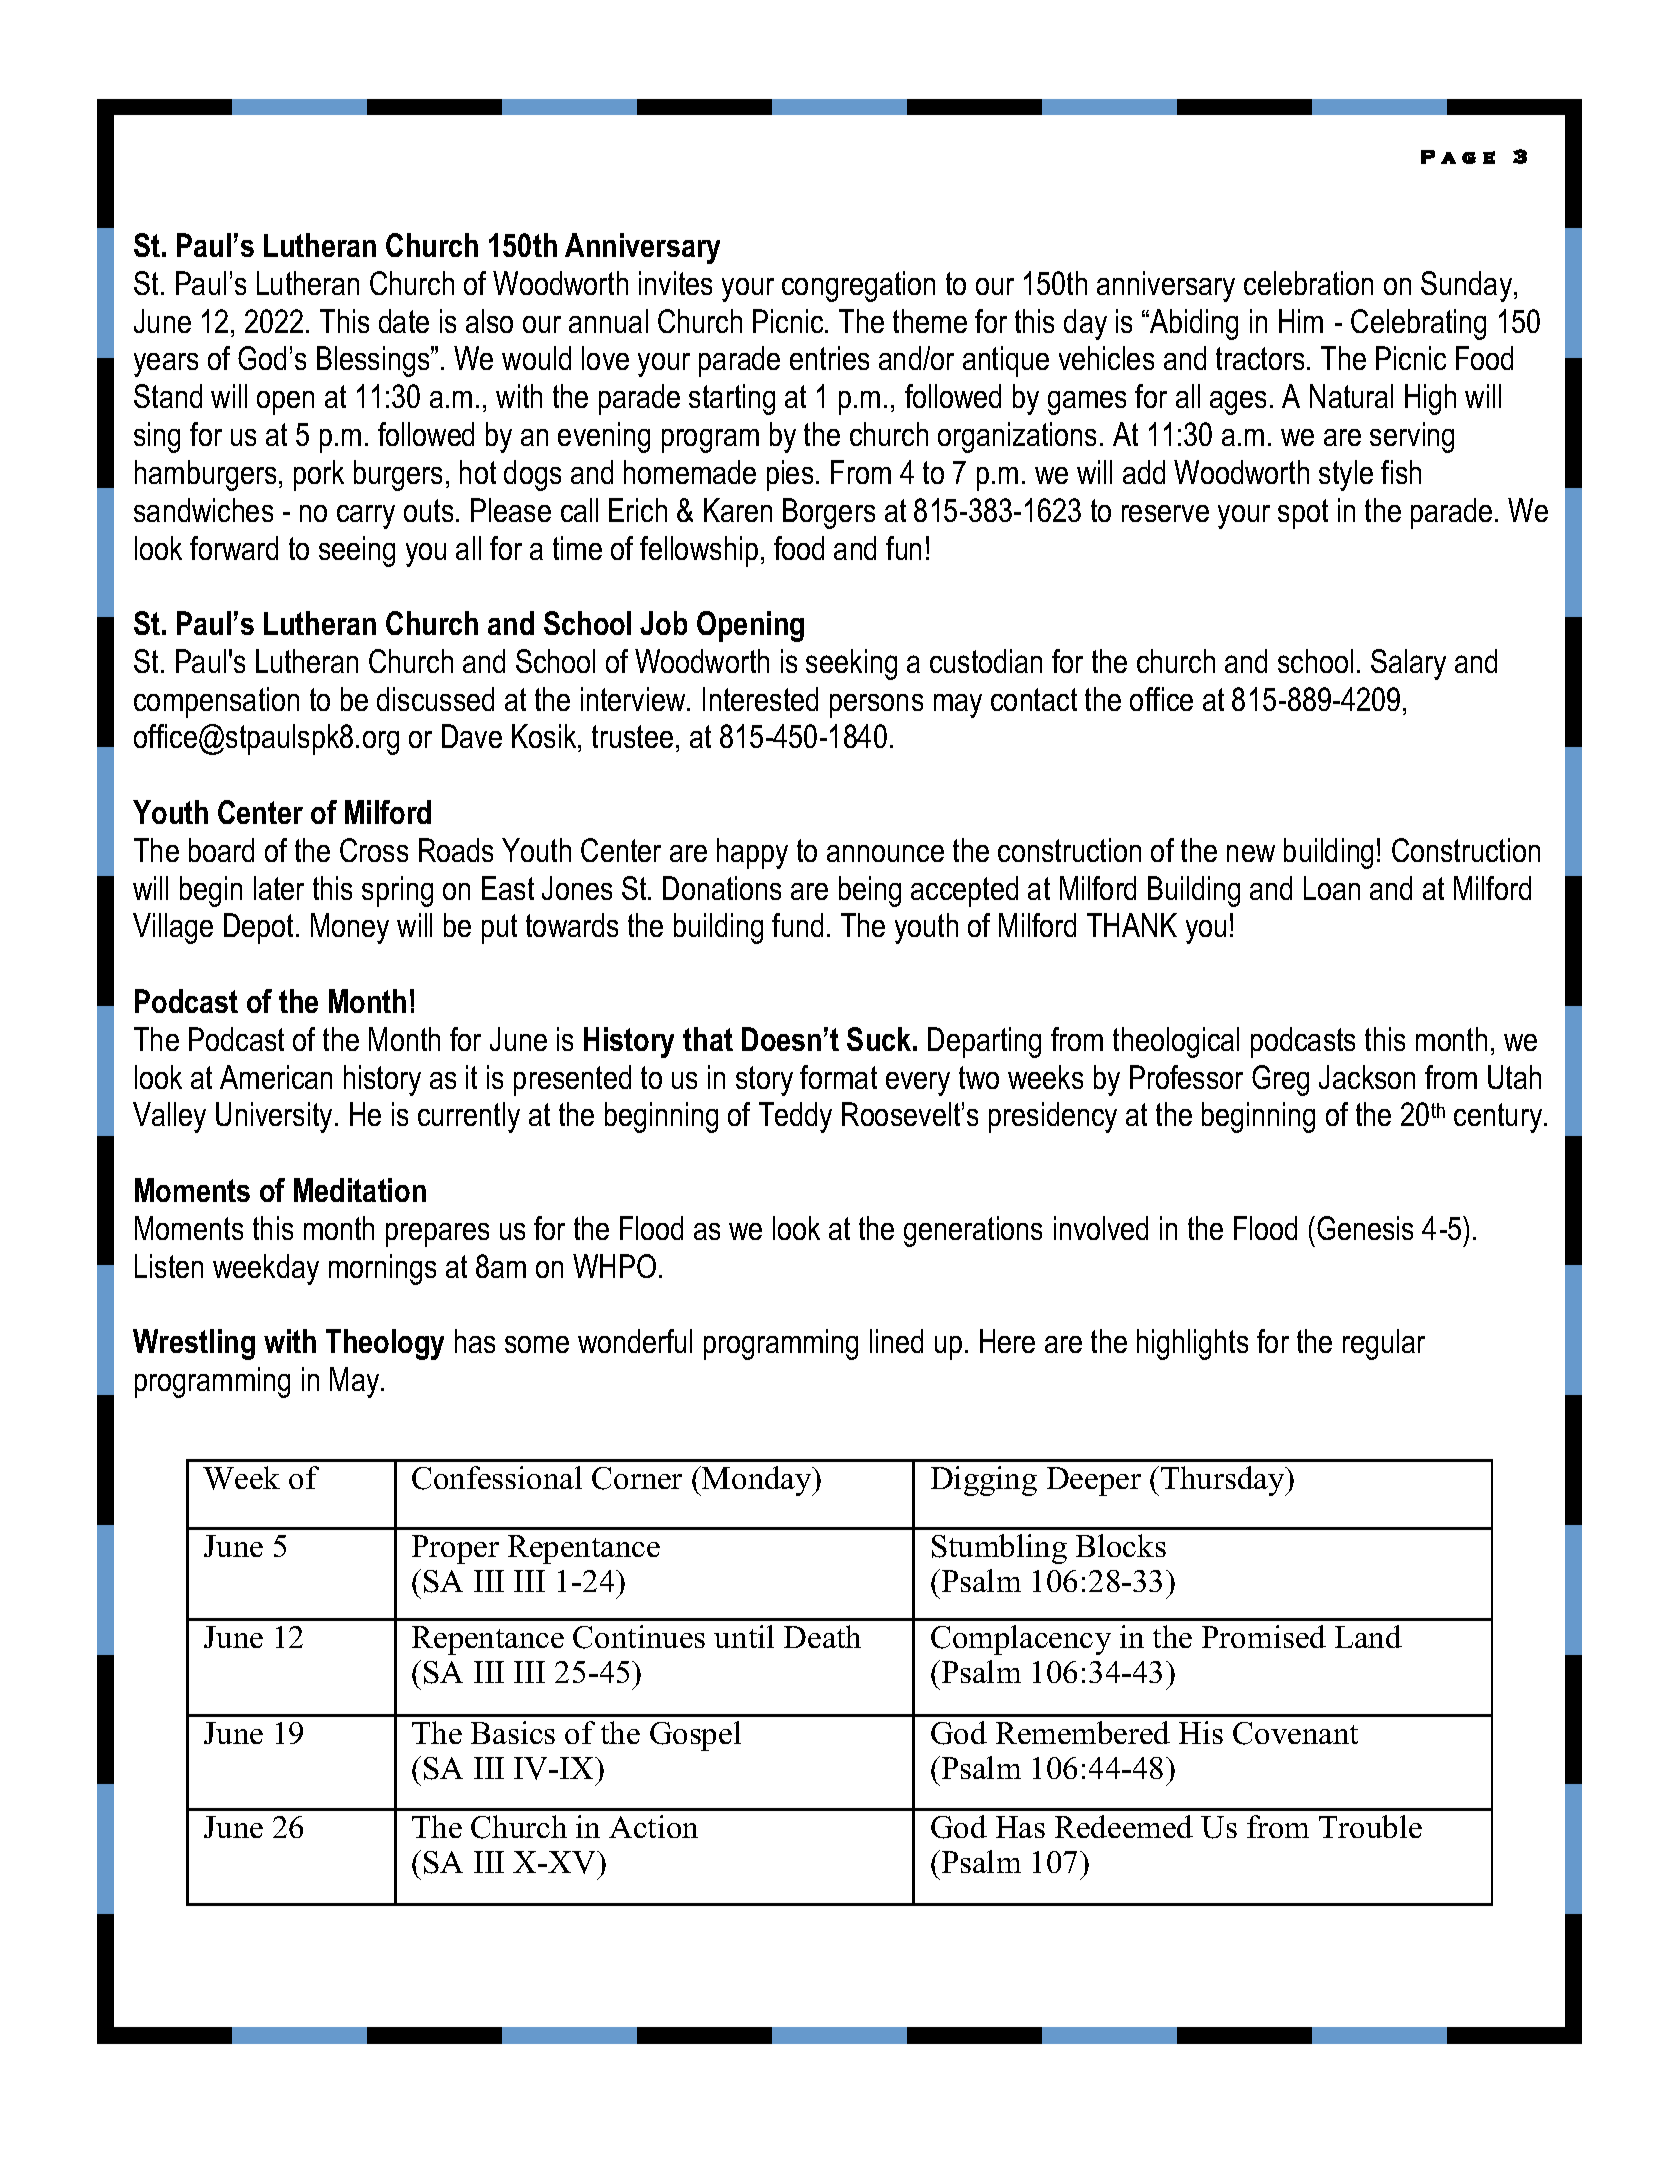  I want to click on Gospel, so click(695, 1736).
